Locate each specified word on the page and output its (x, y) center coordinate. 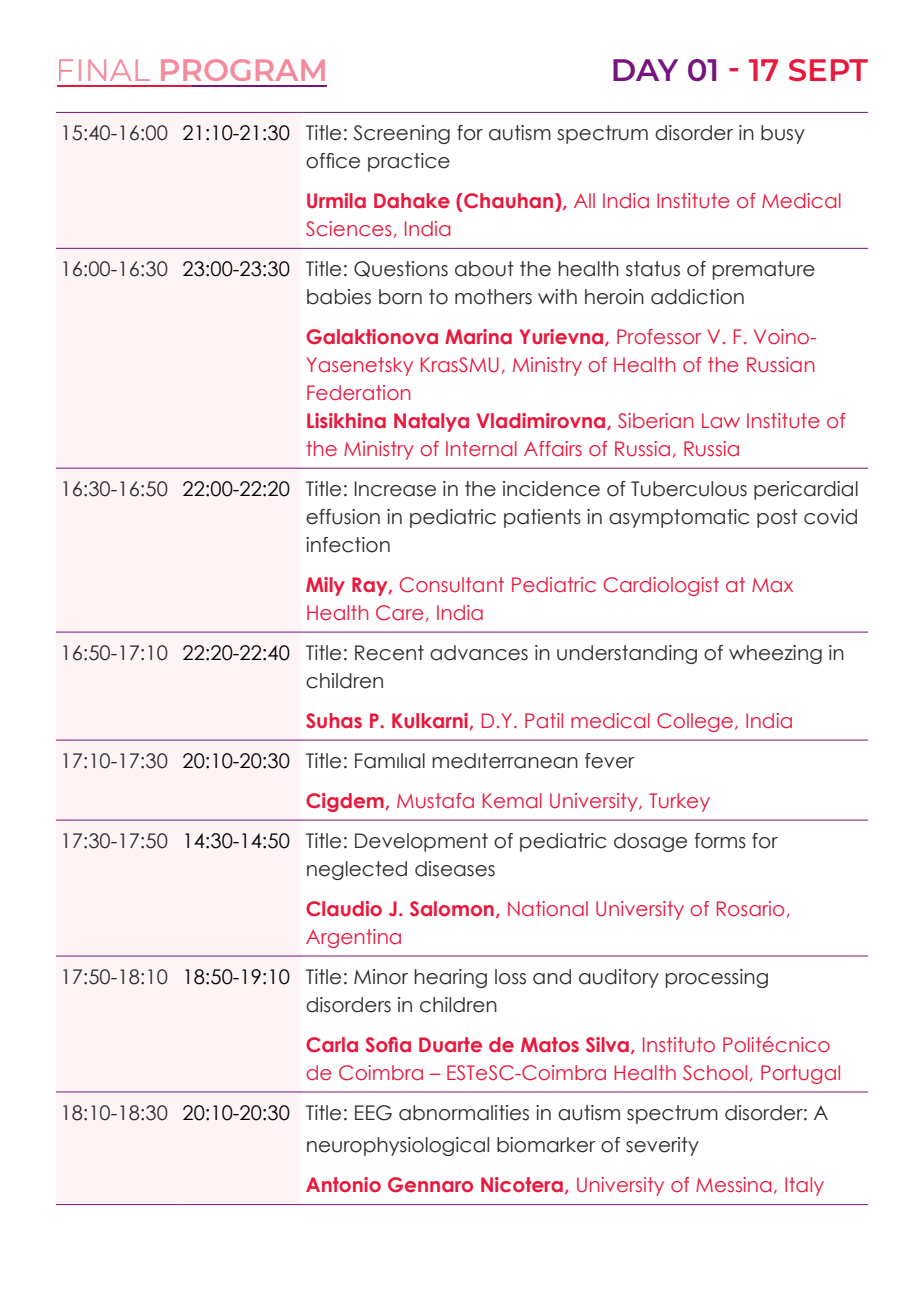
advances (479, 653)
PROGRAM (243, 70)
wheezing (775, 654)
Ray (371, 586)
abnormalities (464, 1113)
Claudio (344, 909)
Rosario (750, 908)
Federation (358, 392)
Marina (478, 336)
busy (783, 134)
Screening (401, 134)
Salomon (452, 909)
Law (721, 420)
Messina (733, 1184)
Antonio (343, 1184)
